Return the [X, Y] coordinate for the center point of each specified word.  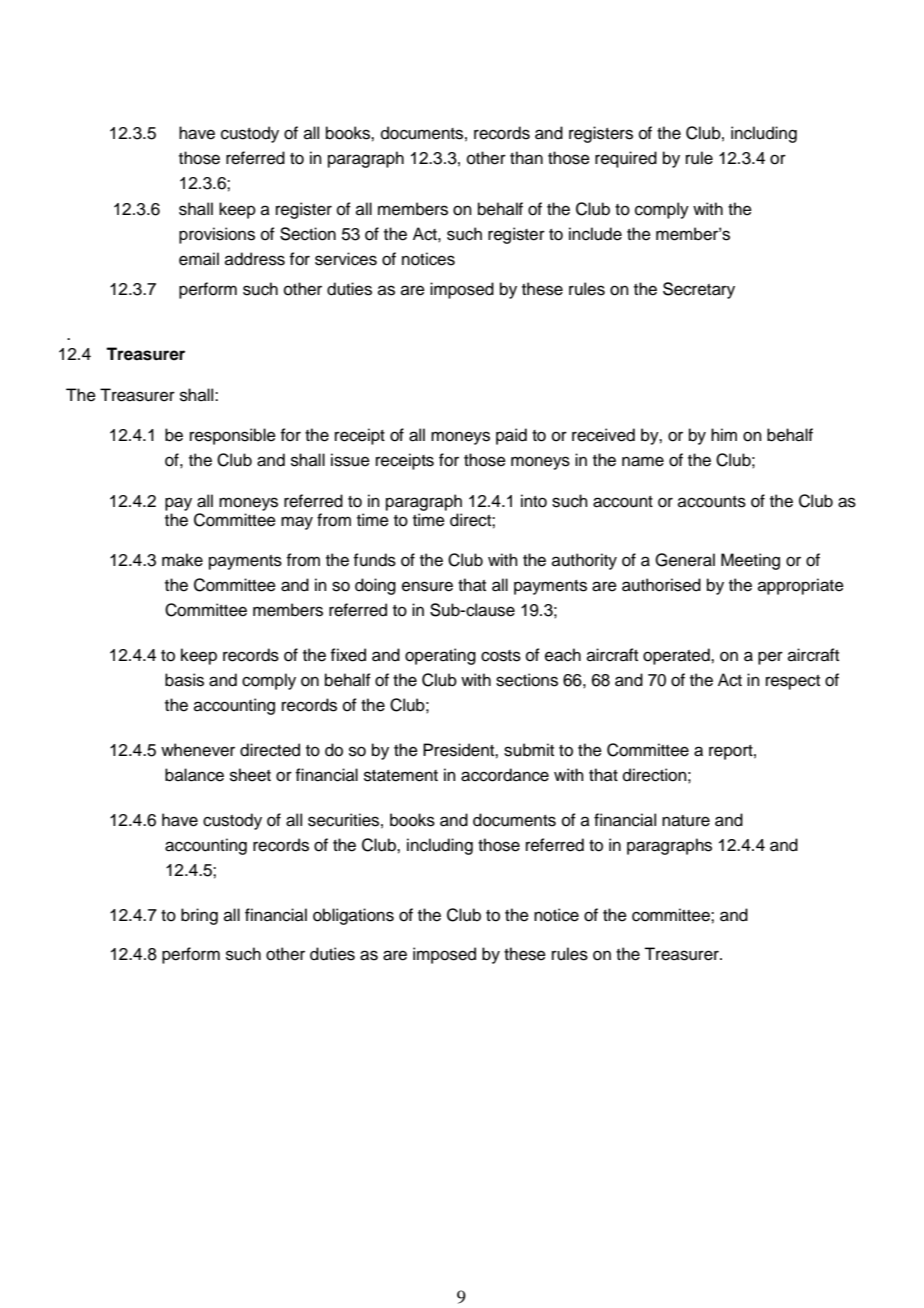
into [534, 501]
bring [199, 916]
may [297, 523]
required [626, 159]
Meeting [750, 561]
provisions [217, 235]
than [526, 157]
